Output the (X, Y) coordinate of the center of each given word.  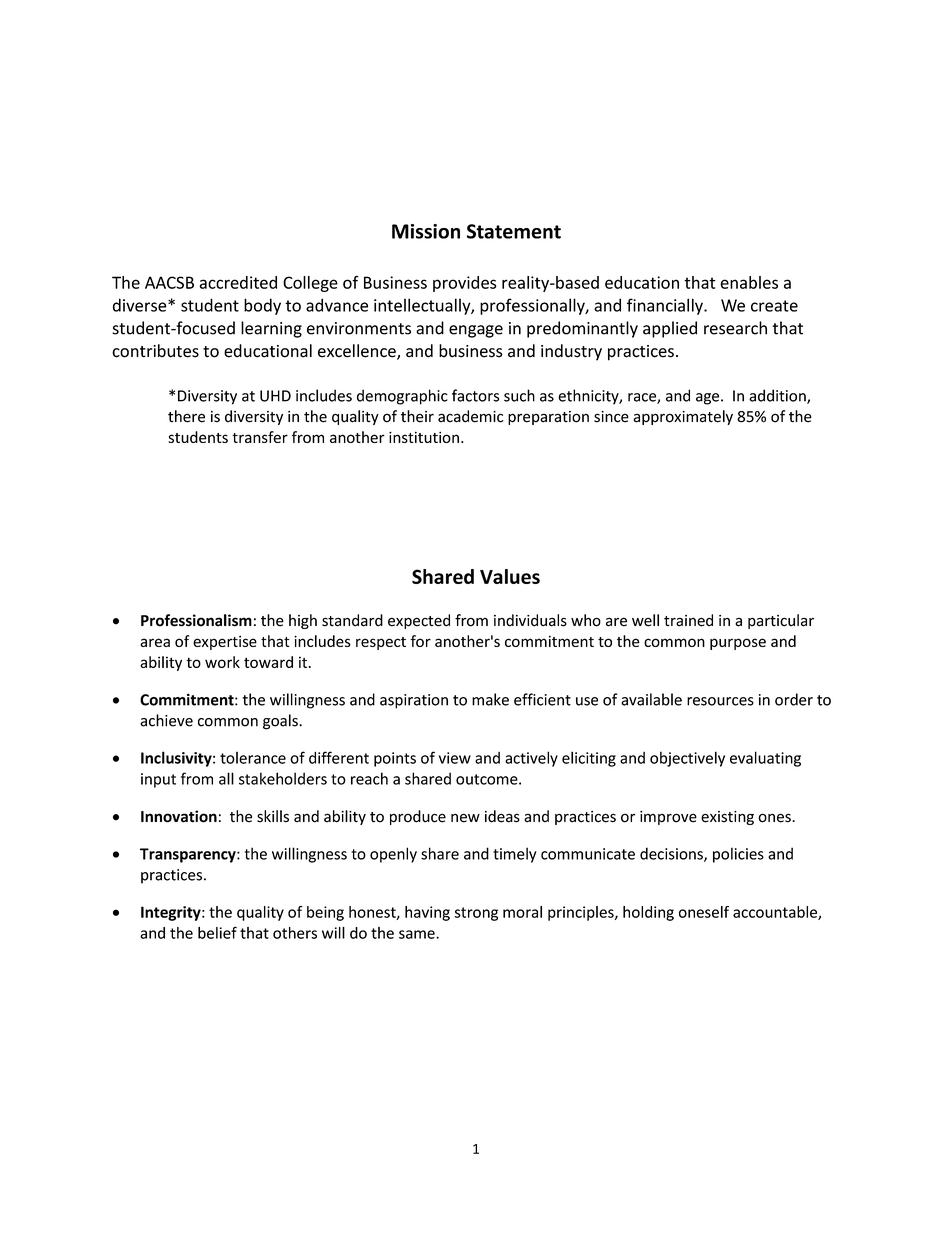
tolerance (253, 758)
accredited (238, 282)
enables (749, 282)
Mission (426, 231)
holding (648, 913)
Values (510, 576)
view (455, 758)
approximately (683, 417)
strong (476, 914)
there (186, 416)
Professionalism (196, 620)
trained (688, 620)
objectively (687, 759)
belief (217, 932)
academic (471, 416)
